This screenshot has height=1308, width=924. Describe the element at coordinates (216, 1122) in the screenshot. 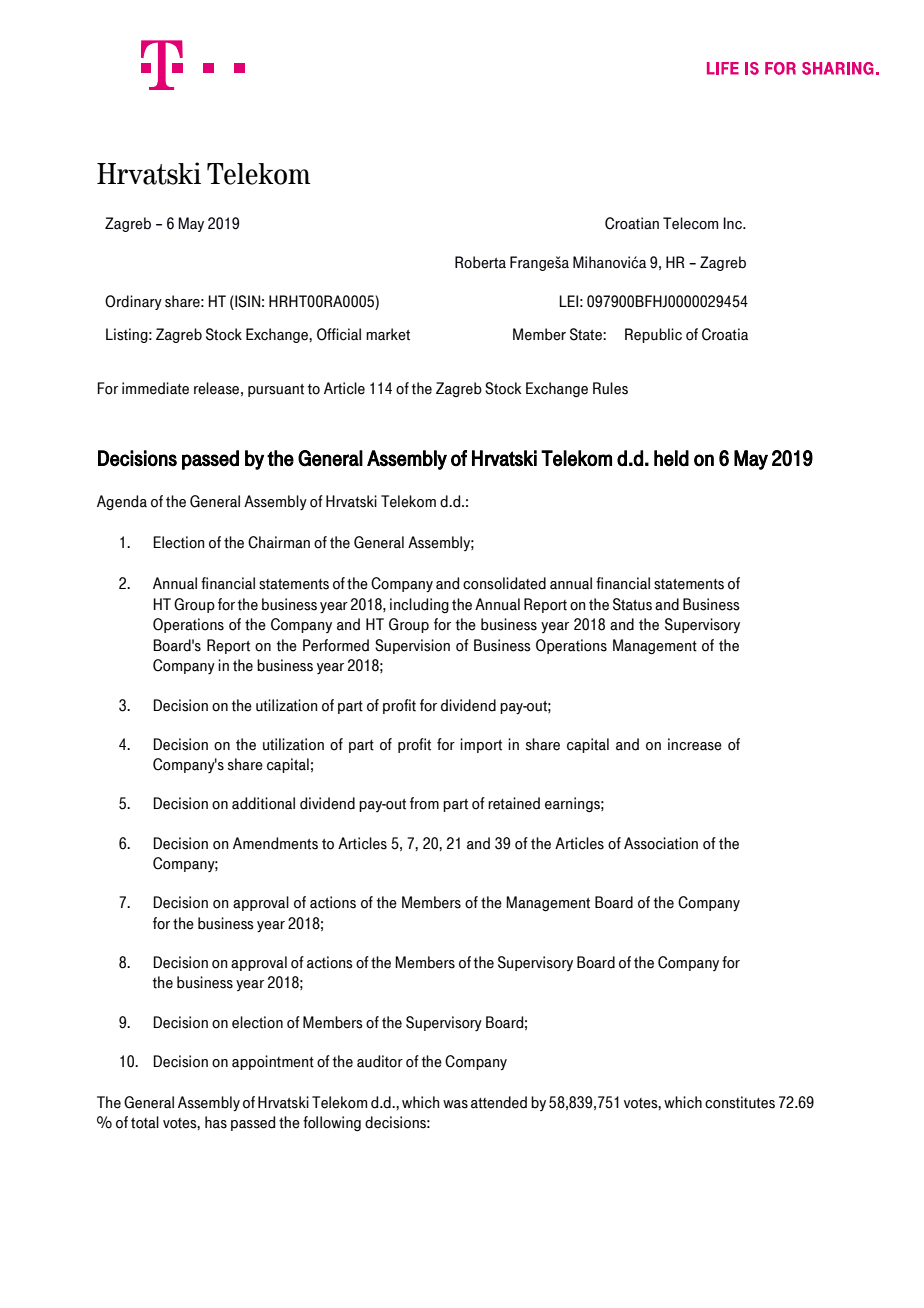

I see `has` at that location.
